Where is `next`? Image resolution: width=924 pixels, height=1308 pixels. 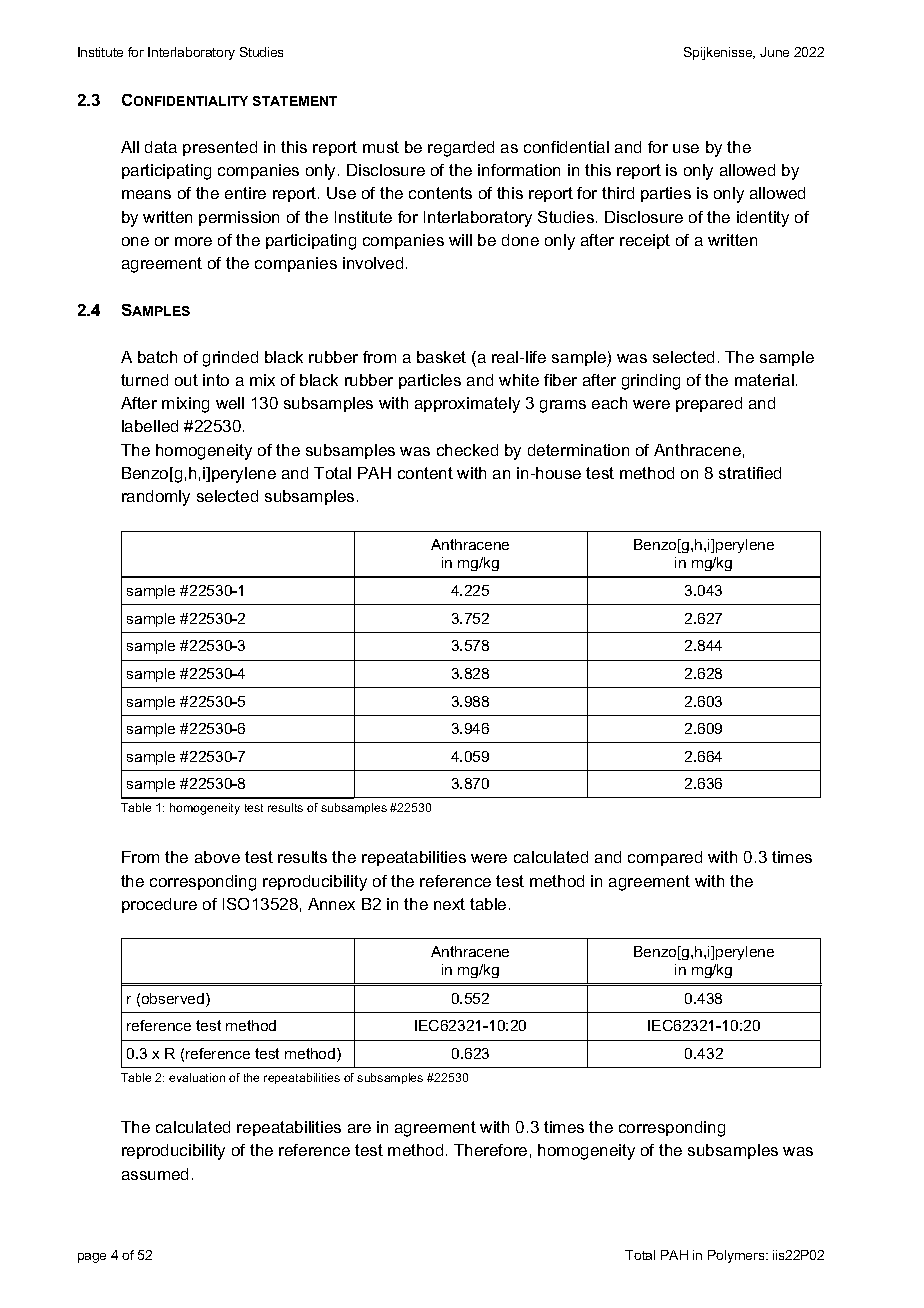 next is located at coordinates (449, 904).
